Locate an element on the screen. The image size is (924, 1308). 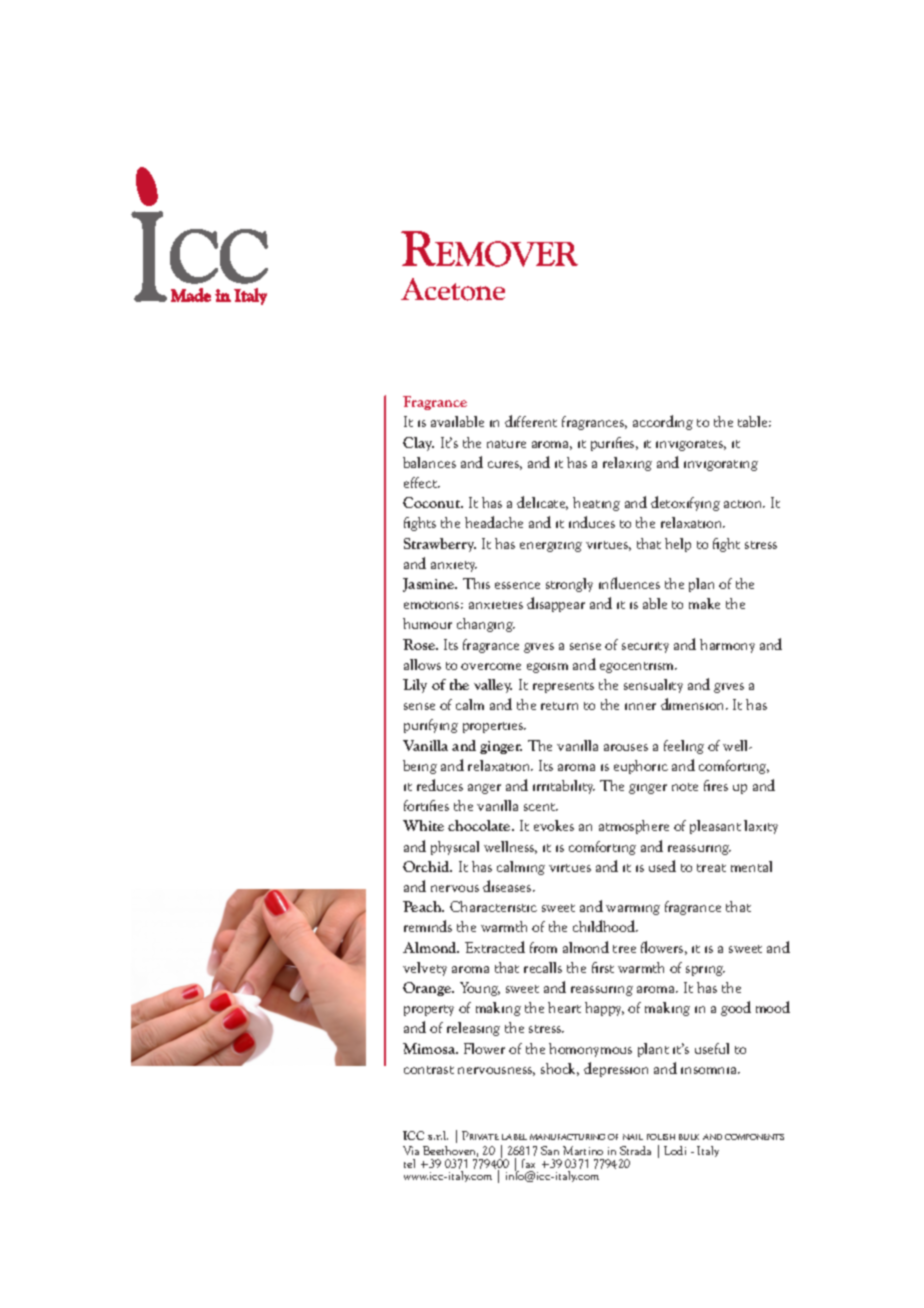
different is located at coordinates (531, 421).
